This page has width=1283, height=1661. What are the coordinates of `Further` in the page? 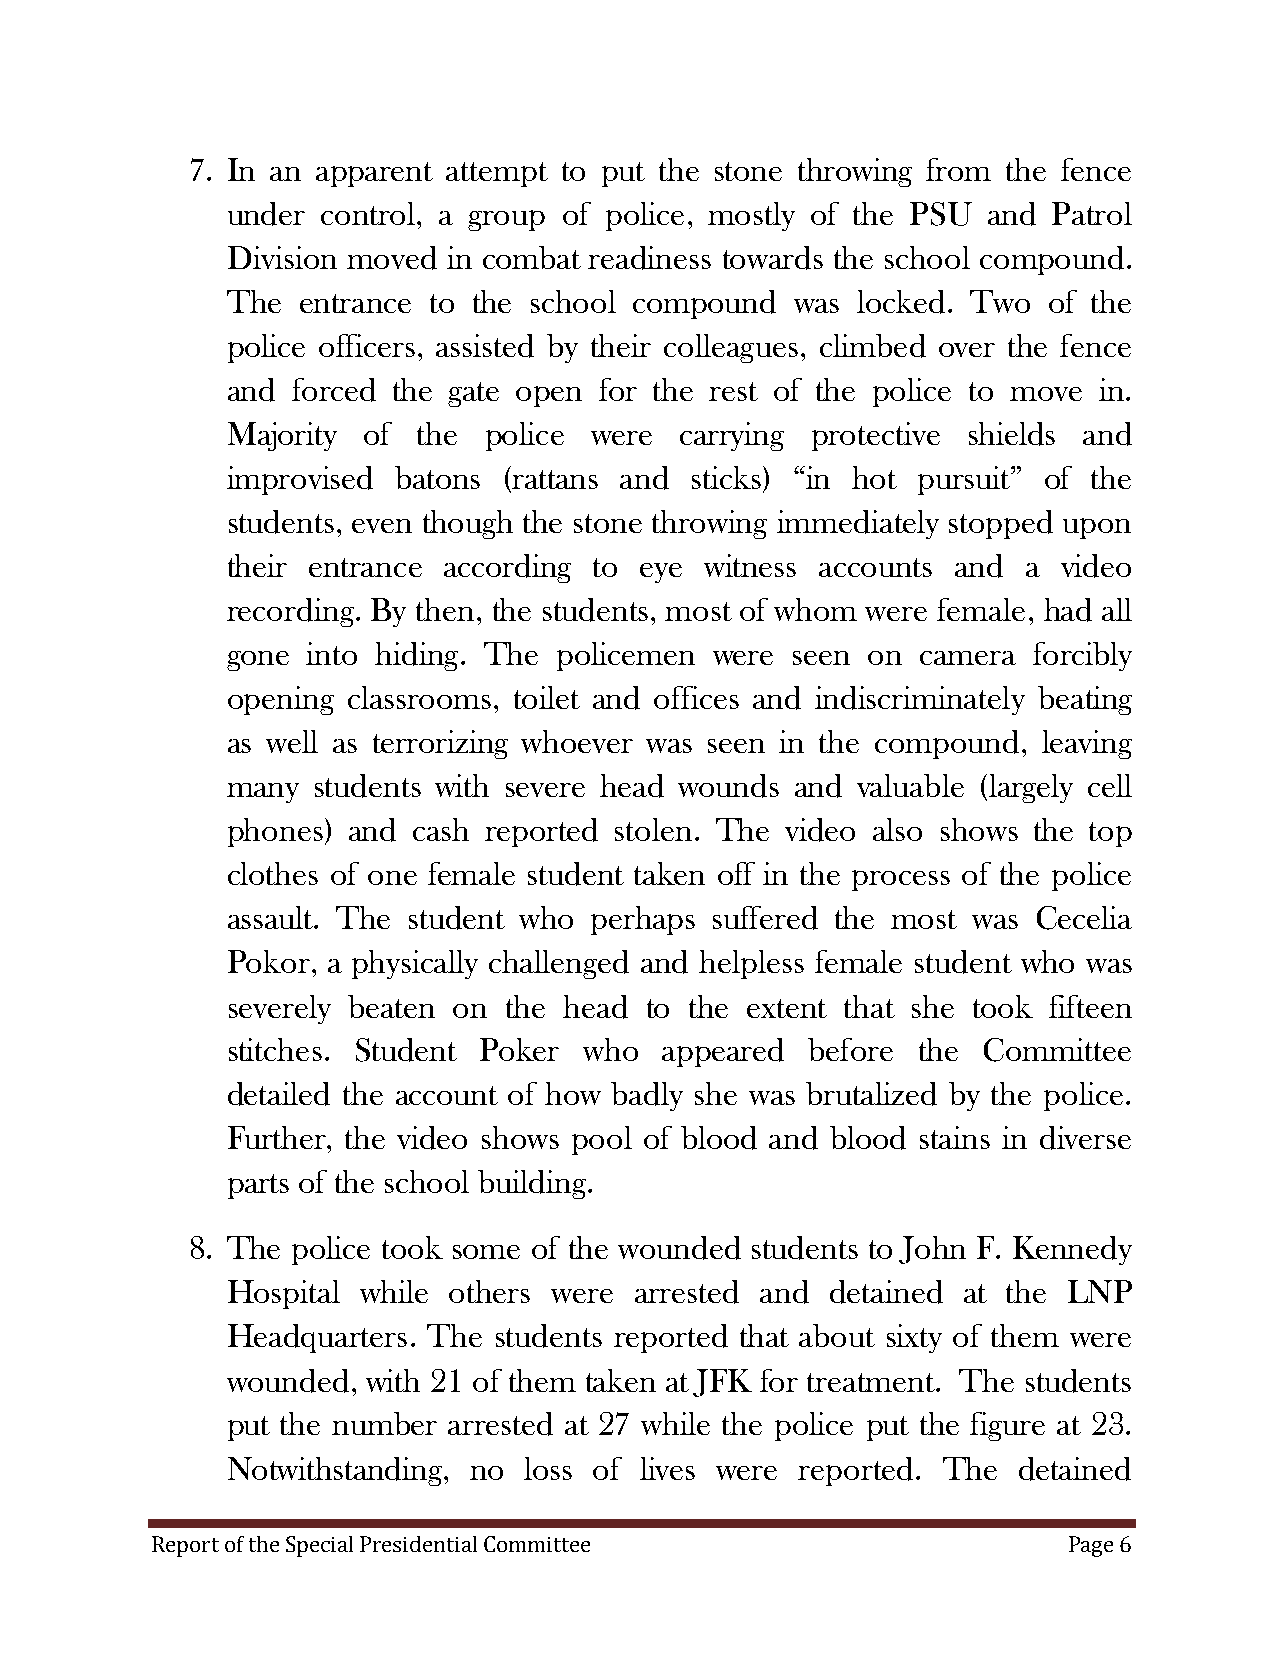 It's located at (278, 1137).
